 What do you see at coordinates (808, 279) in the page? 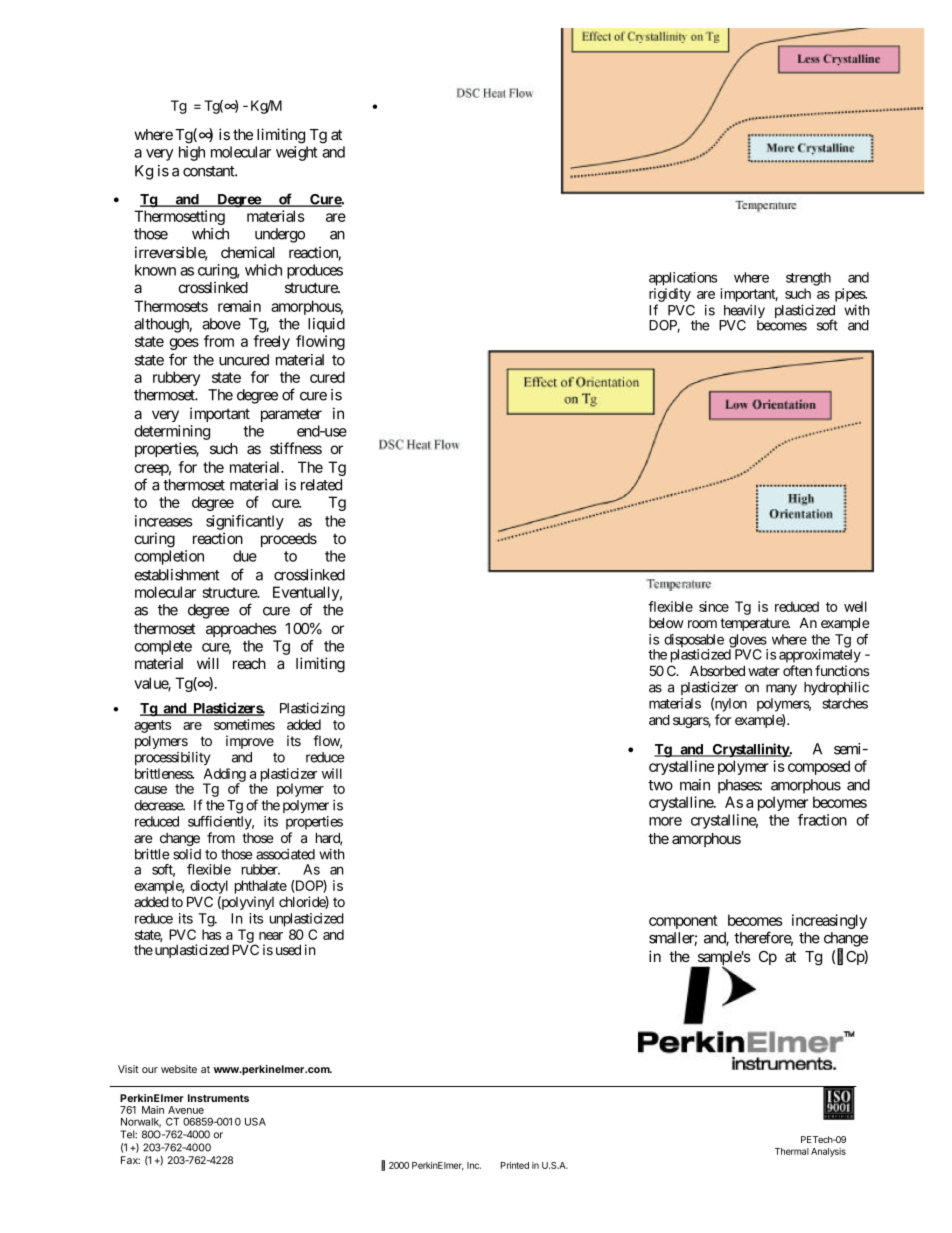
I see `strength` at bounding box center [808, 279].
